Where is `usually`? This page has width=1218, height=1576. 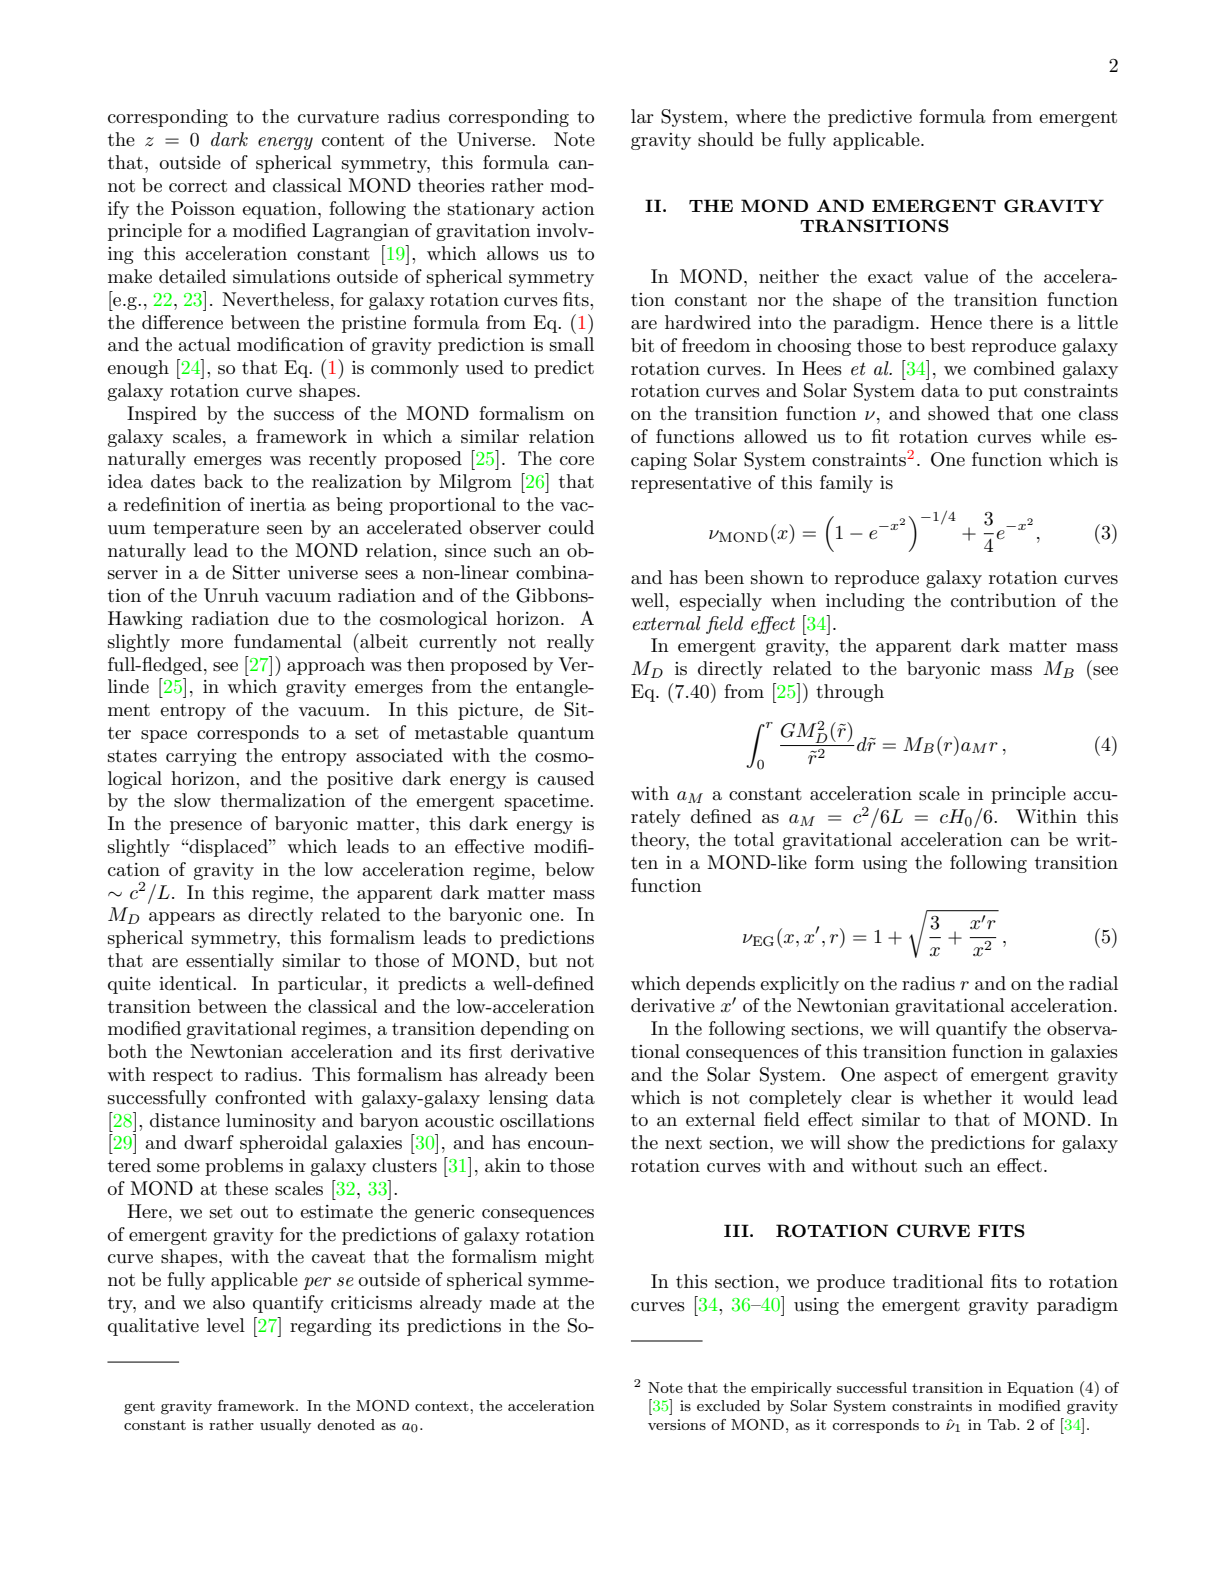
usually is located at coordinates (285, 1426).
